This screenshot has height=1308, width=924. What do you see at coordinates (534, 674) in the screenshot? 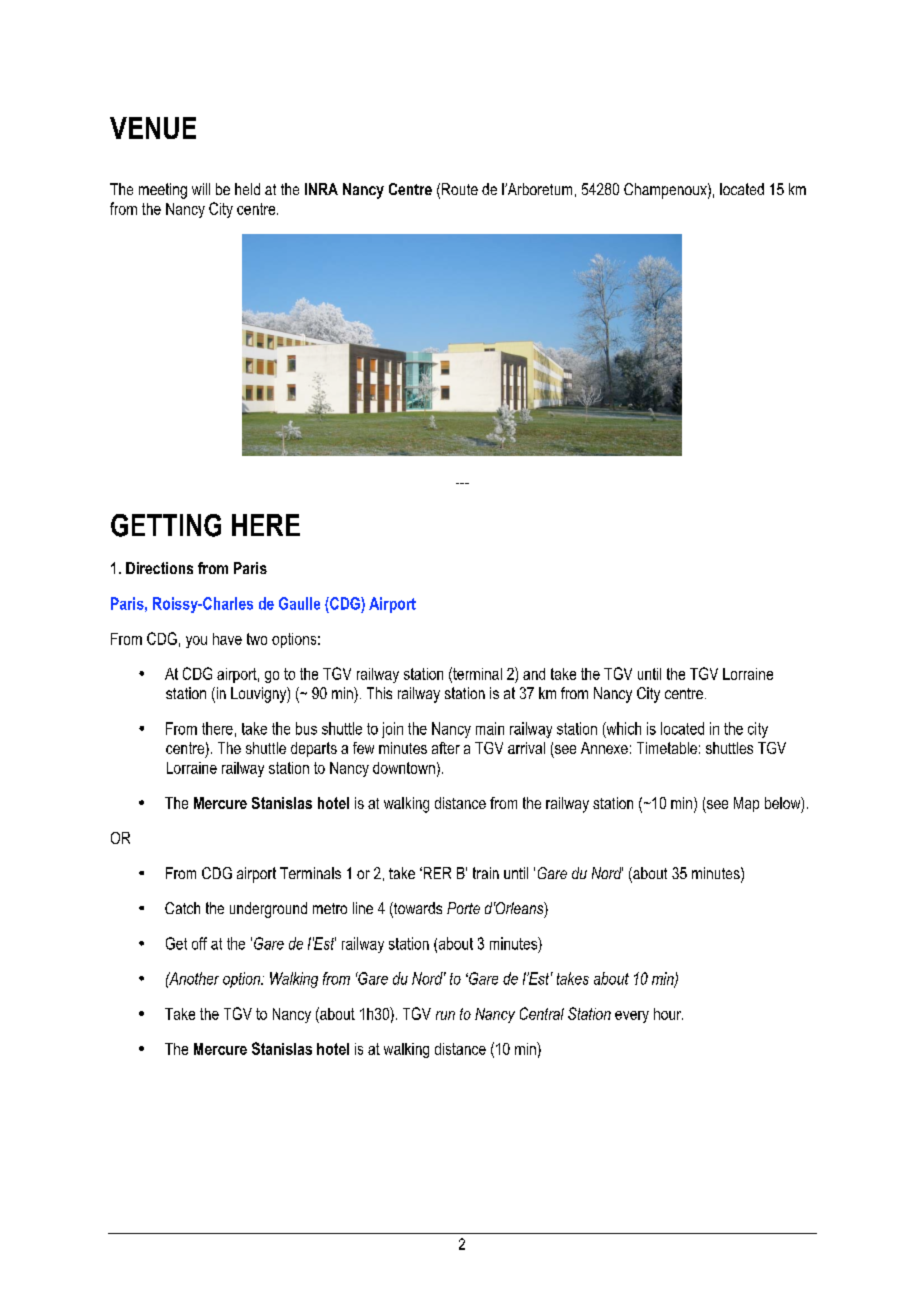
I see `and` at bounding box center [534, 674].
